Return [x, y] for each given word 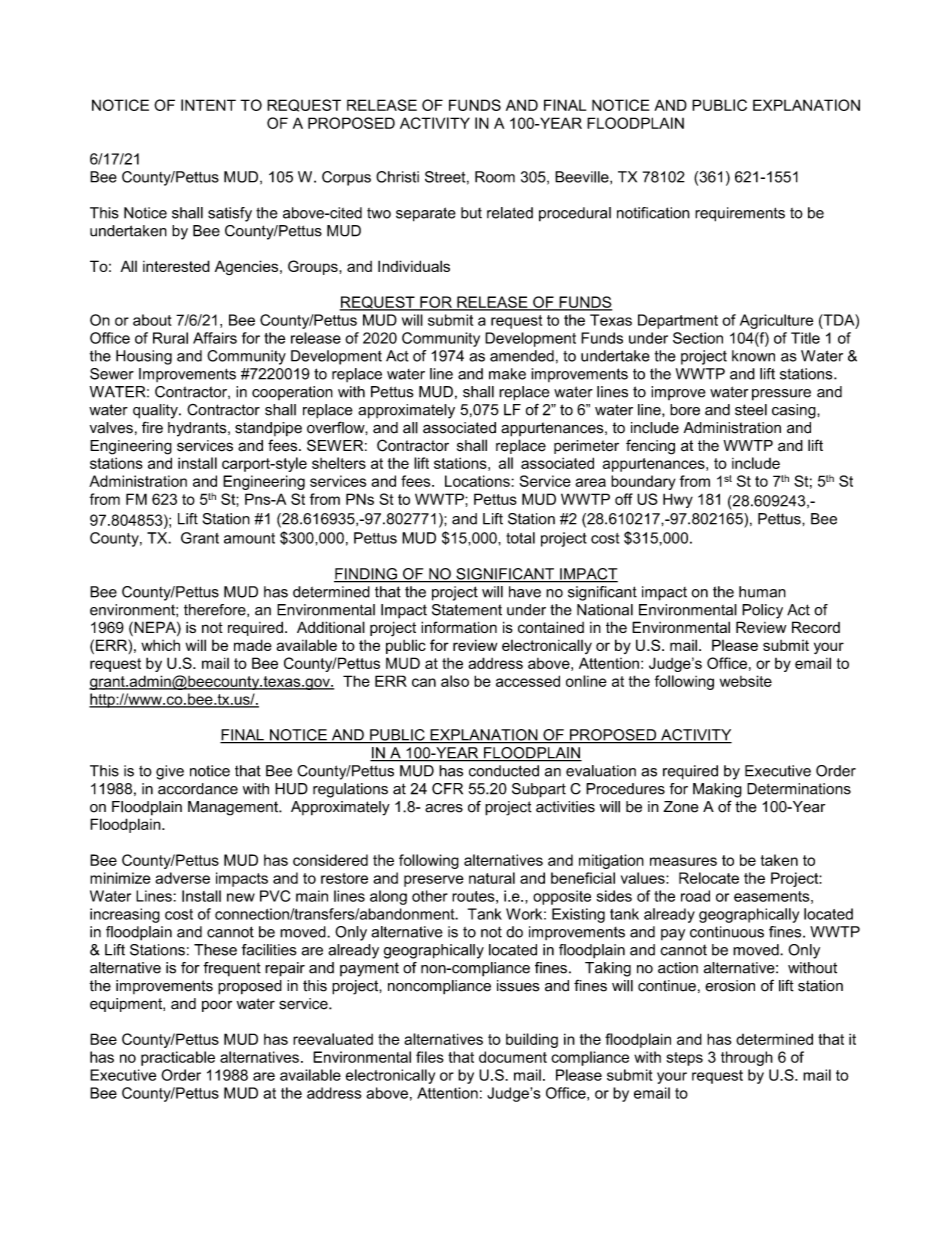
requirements [740, 214]
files [430, 1057]
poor [217, 1006]
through [747, 1058]
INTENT [208, 105]
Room [495, 177]
